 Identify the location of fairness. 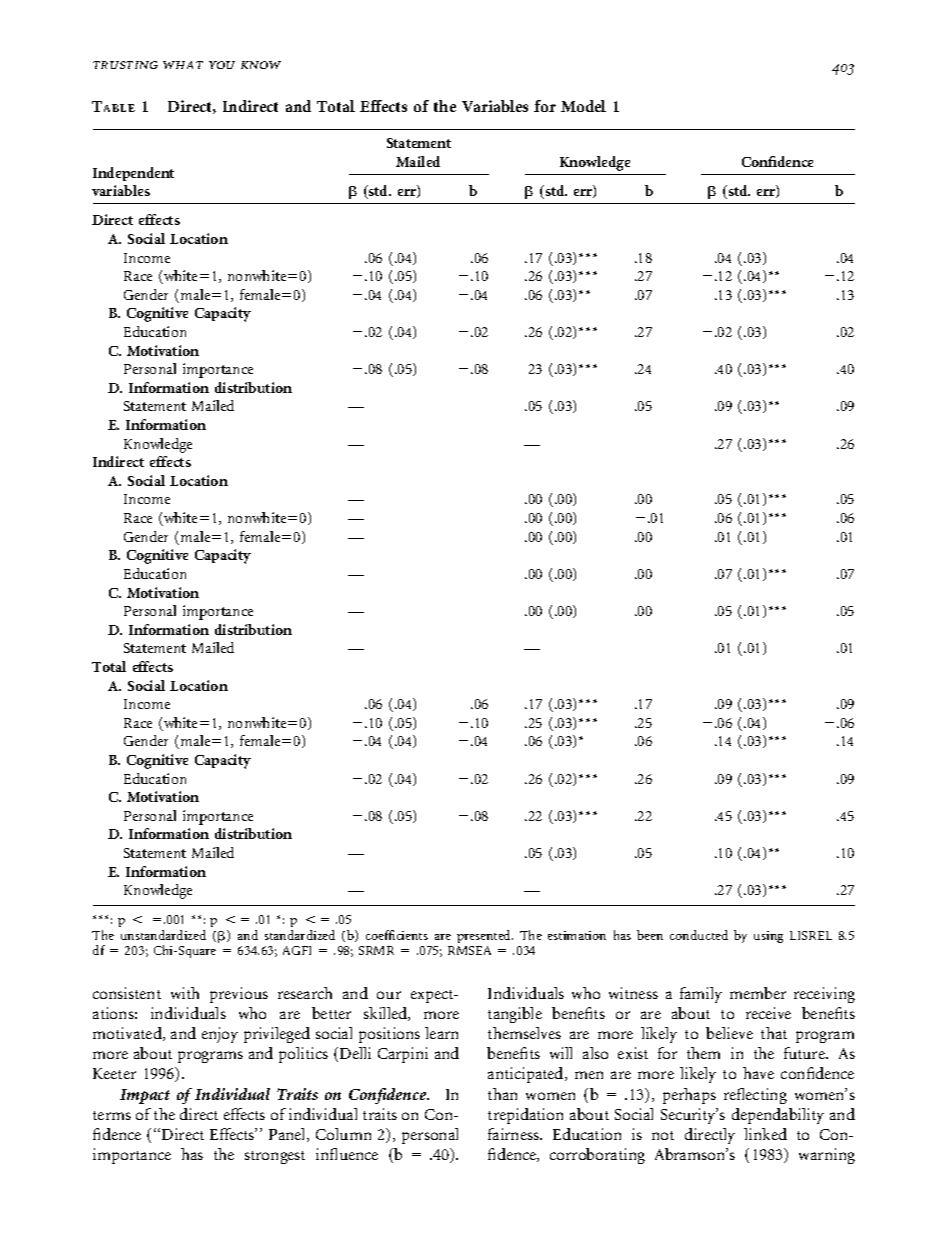
(514, 1134).
